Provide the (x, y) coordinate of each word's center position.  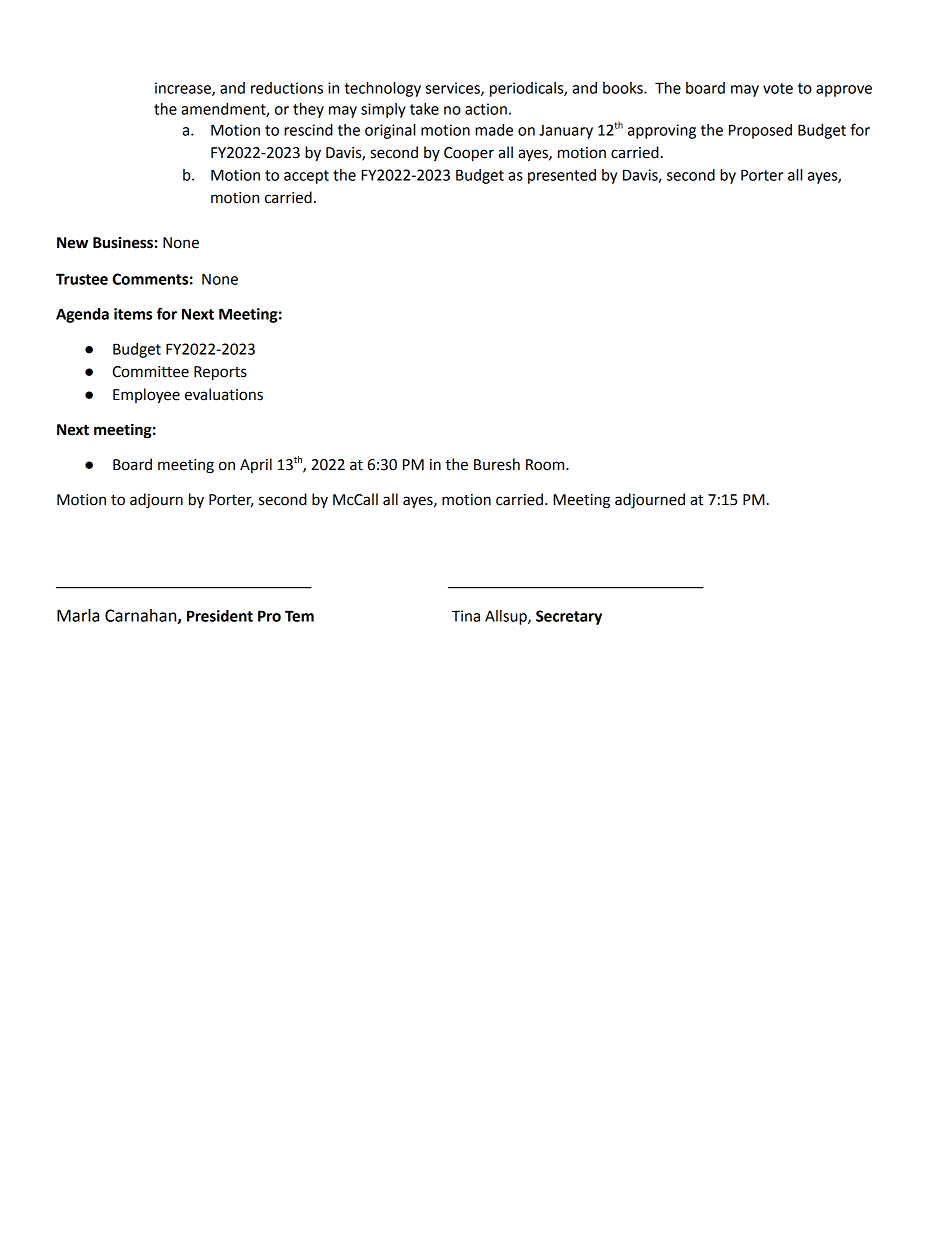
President (220, 616)
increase (184, 89)
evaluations (224, 394)
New (72, 243)
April (256, 465)
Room (546, 465)
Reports (220, 373)
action (486, 109)
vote (778, 88)
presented (562, 176)
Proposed (760, 131)
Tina (466, 616)
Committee (150, 372)
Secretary (569, 617)
